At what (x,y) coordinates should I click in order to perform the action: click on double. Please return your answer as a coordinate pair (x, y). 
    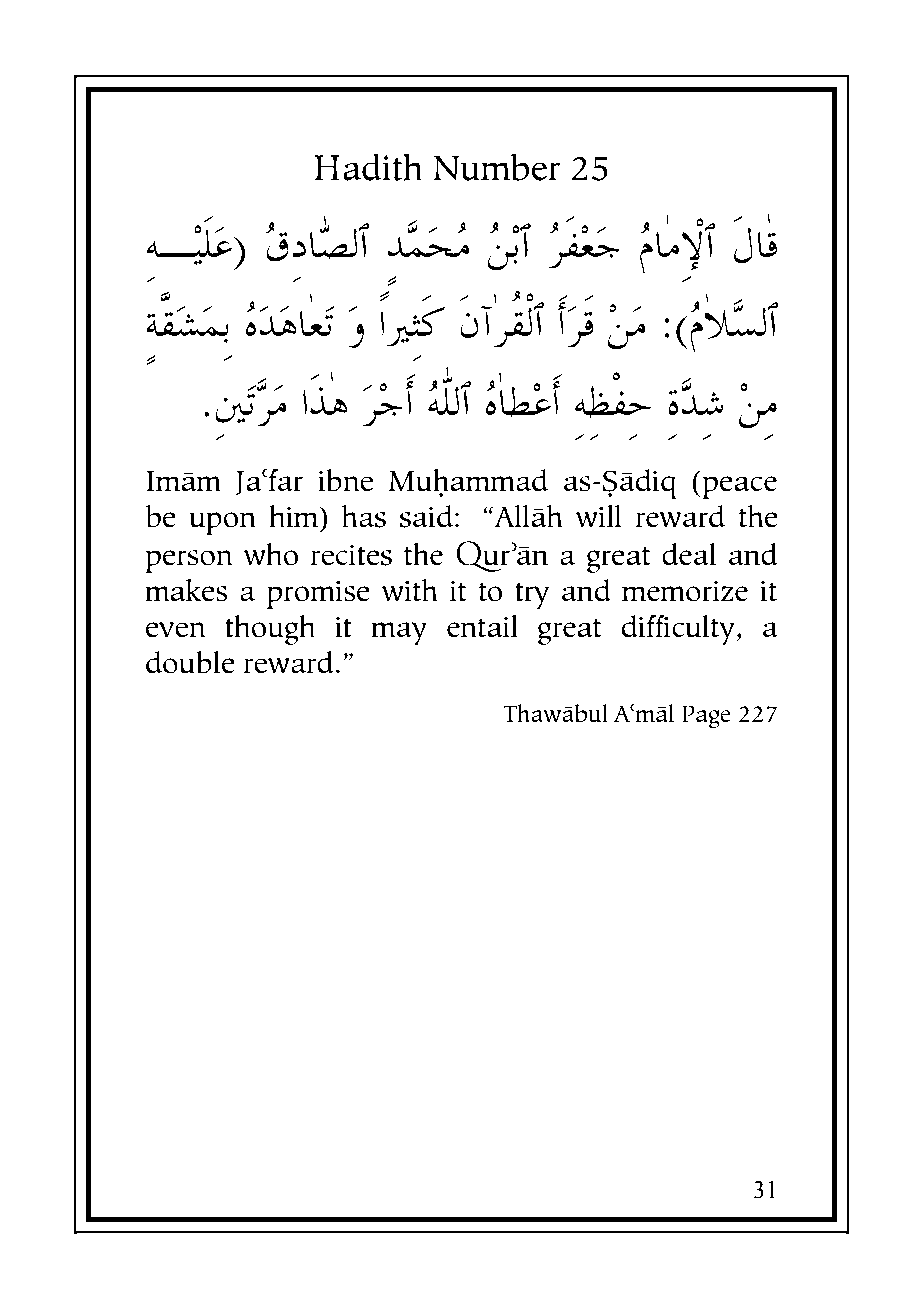
    Looking at the image, I should click on (190, 662).
